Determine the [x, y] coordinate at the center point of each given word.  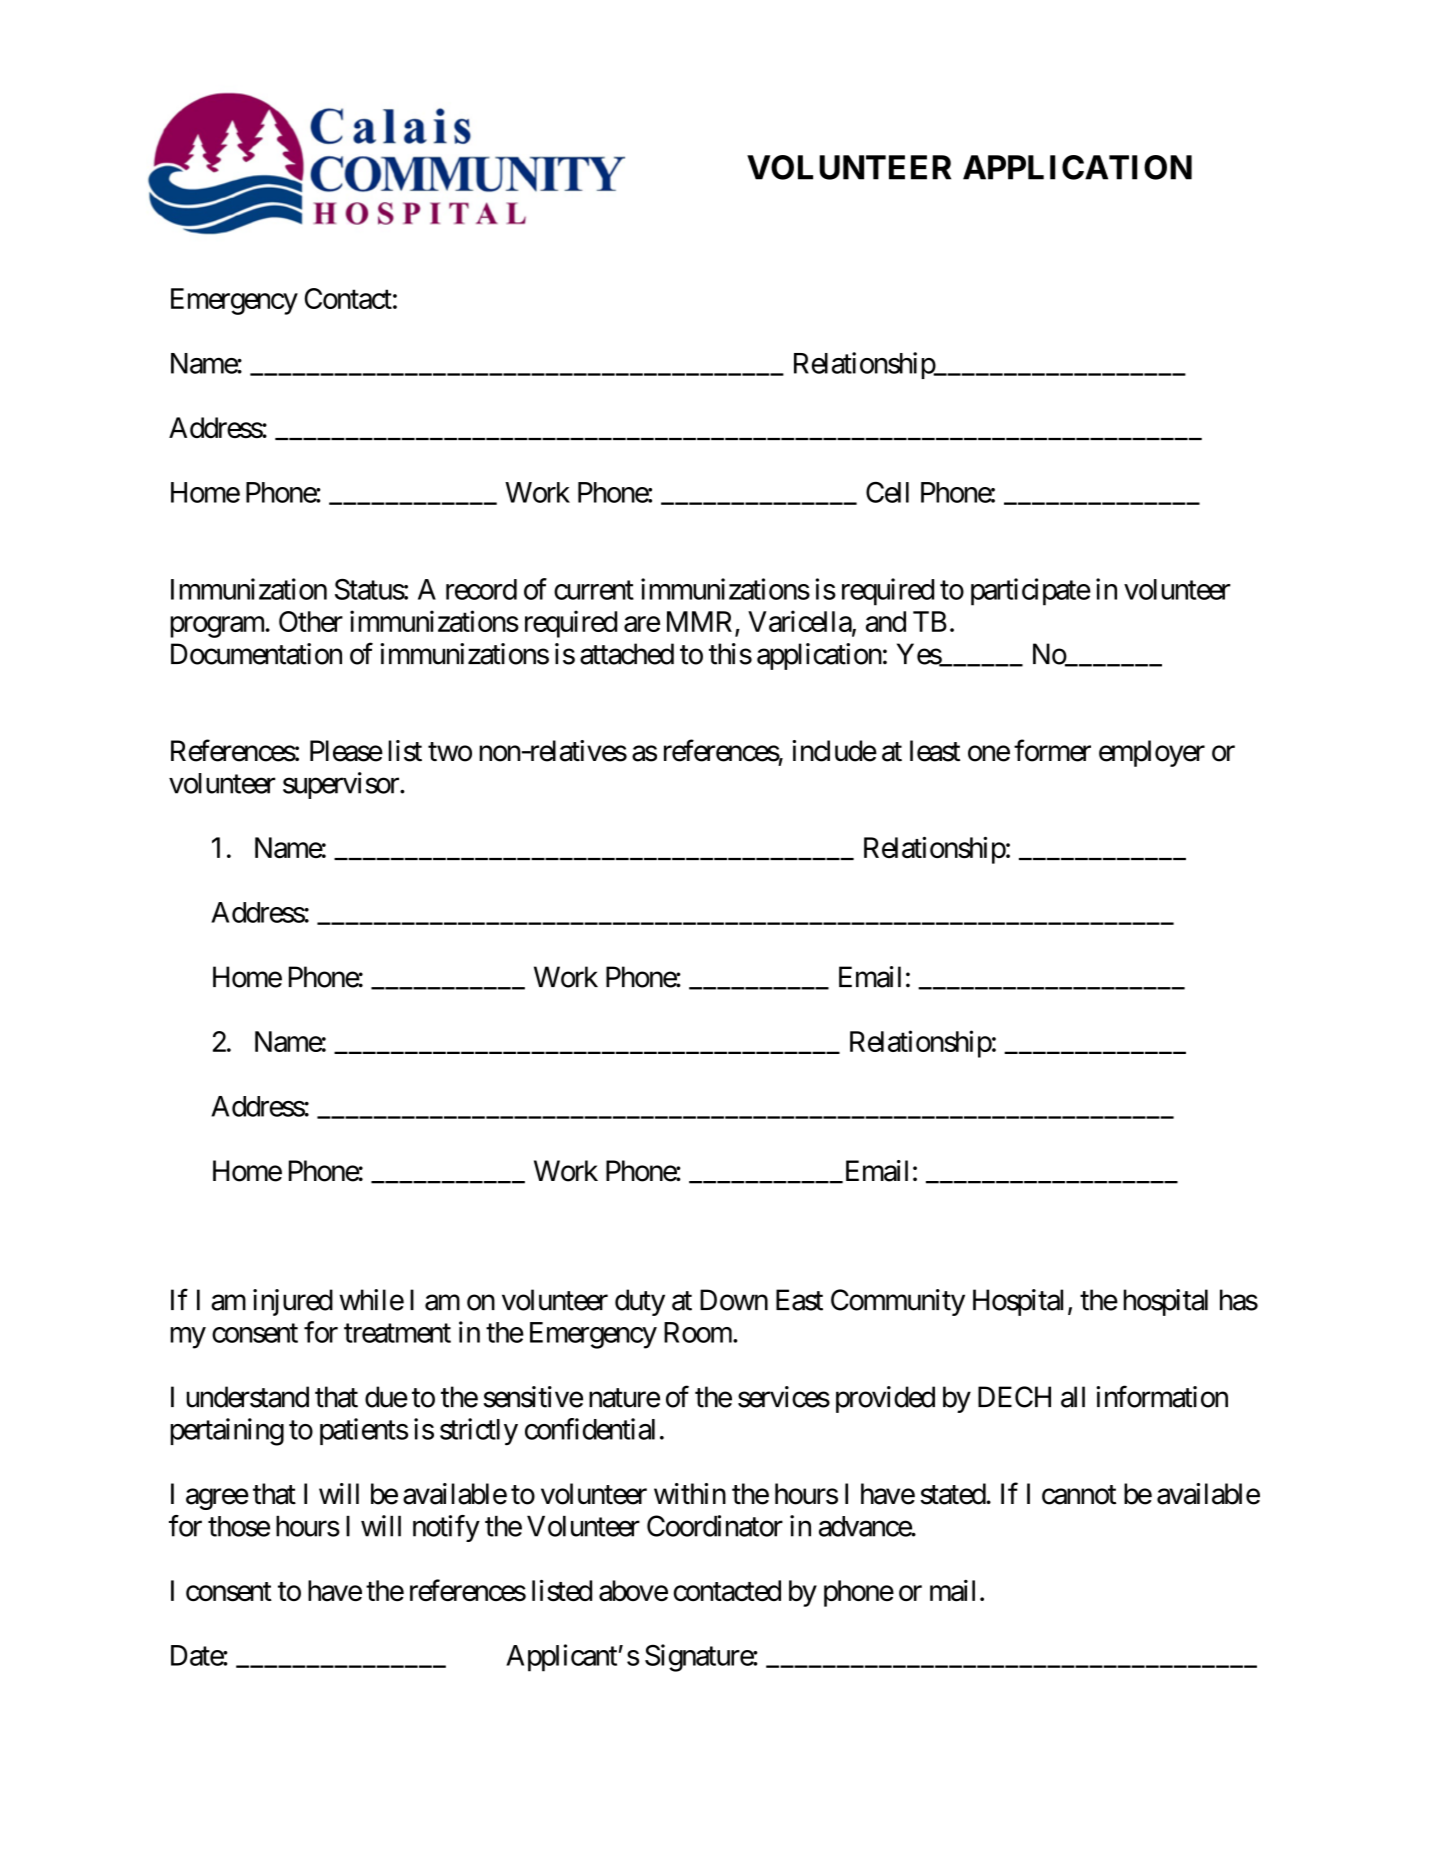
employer [1152, 753]
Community [898, 1302]
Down [734, 1300]
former [1052, 750]
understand [247, 1397]
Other [311, 621]
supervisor [342, 785]
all [1073, 1397]
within [690, 1493]
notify [446, 1528]
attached [627, 654]
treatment [397, 1333]
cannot [1079, 1495]
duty [640, 1302]
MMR [699, 621]
